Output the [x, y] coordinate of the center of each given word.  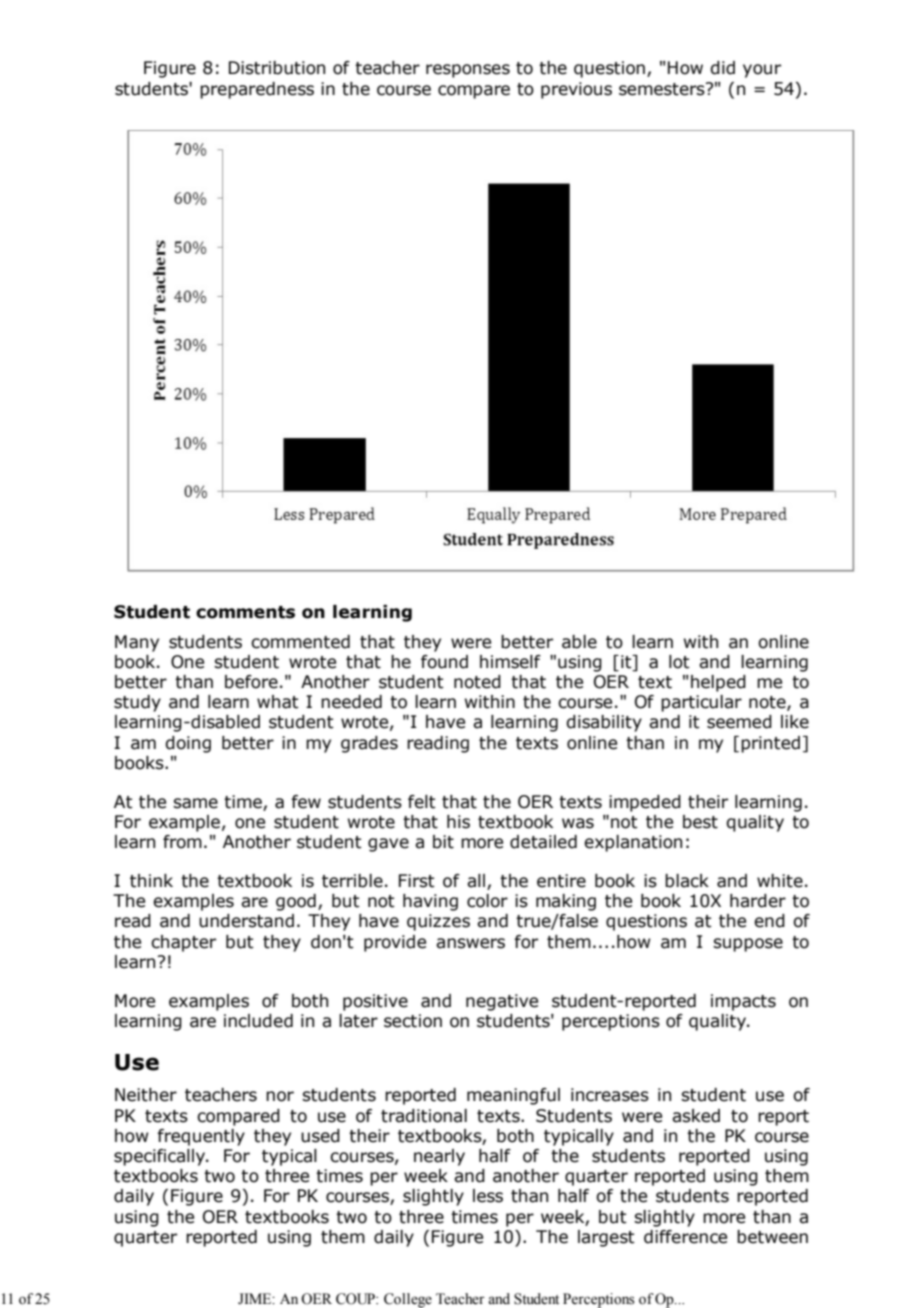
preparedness [257, 90]
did [722, 68]
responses [468, 71]
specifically [161, 1157]
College [408, 1300]
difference [685, 1237]
